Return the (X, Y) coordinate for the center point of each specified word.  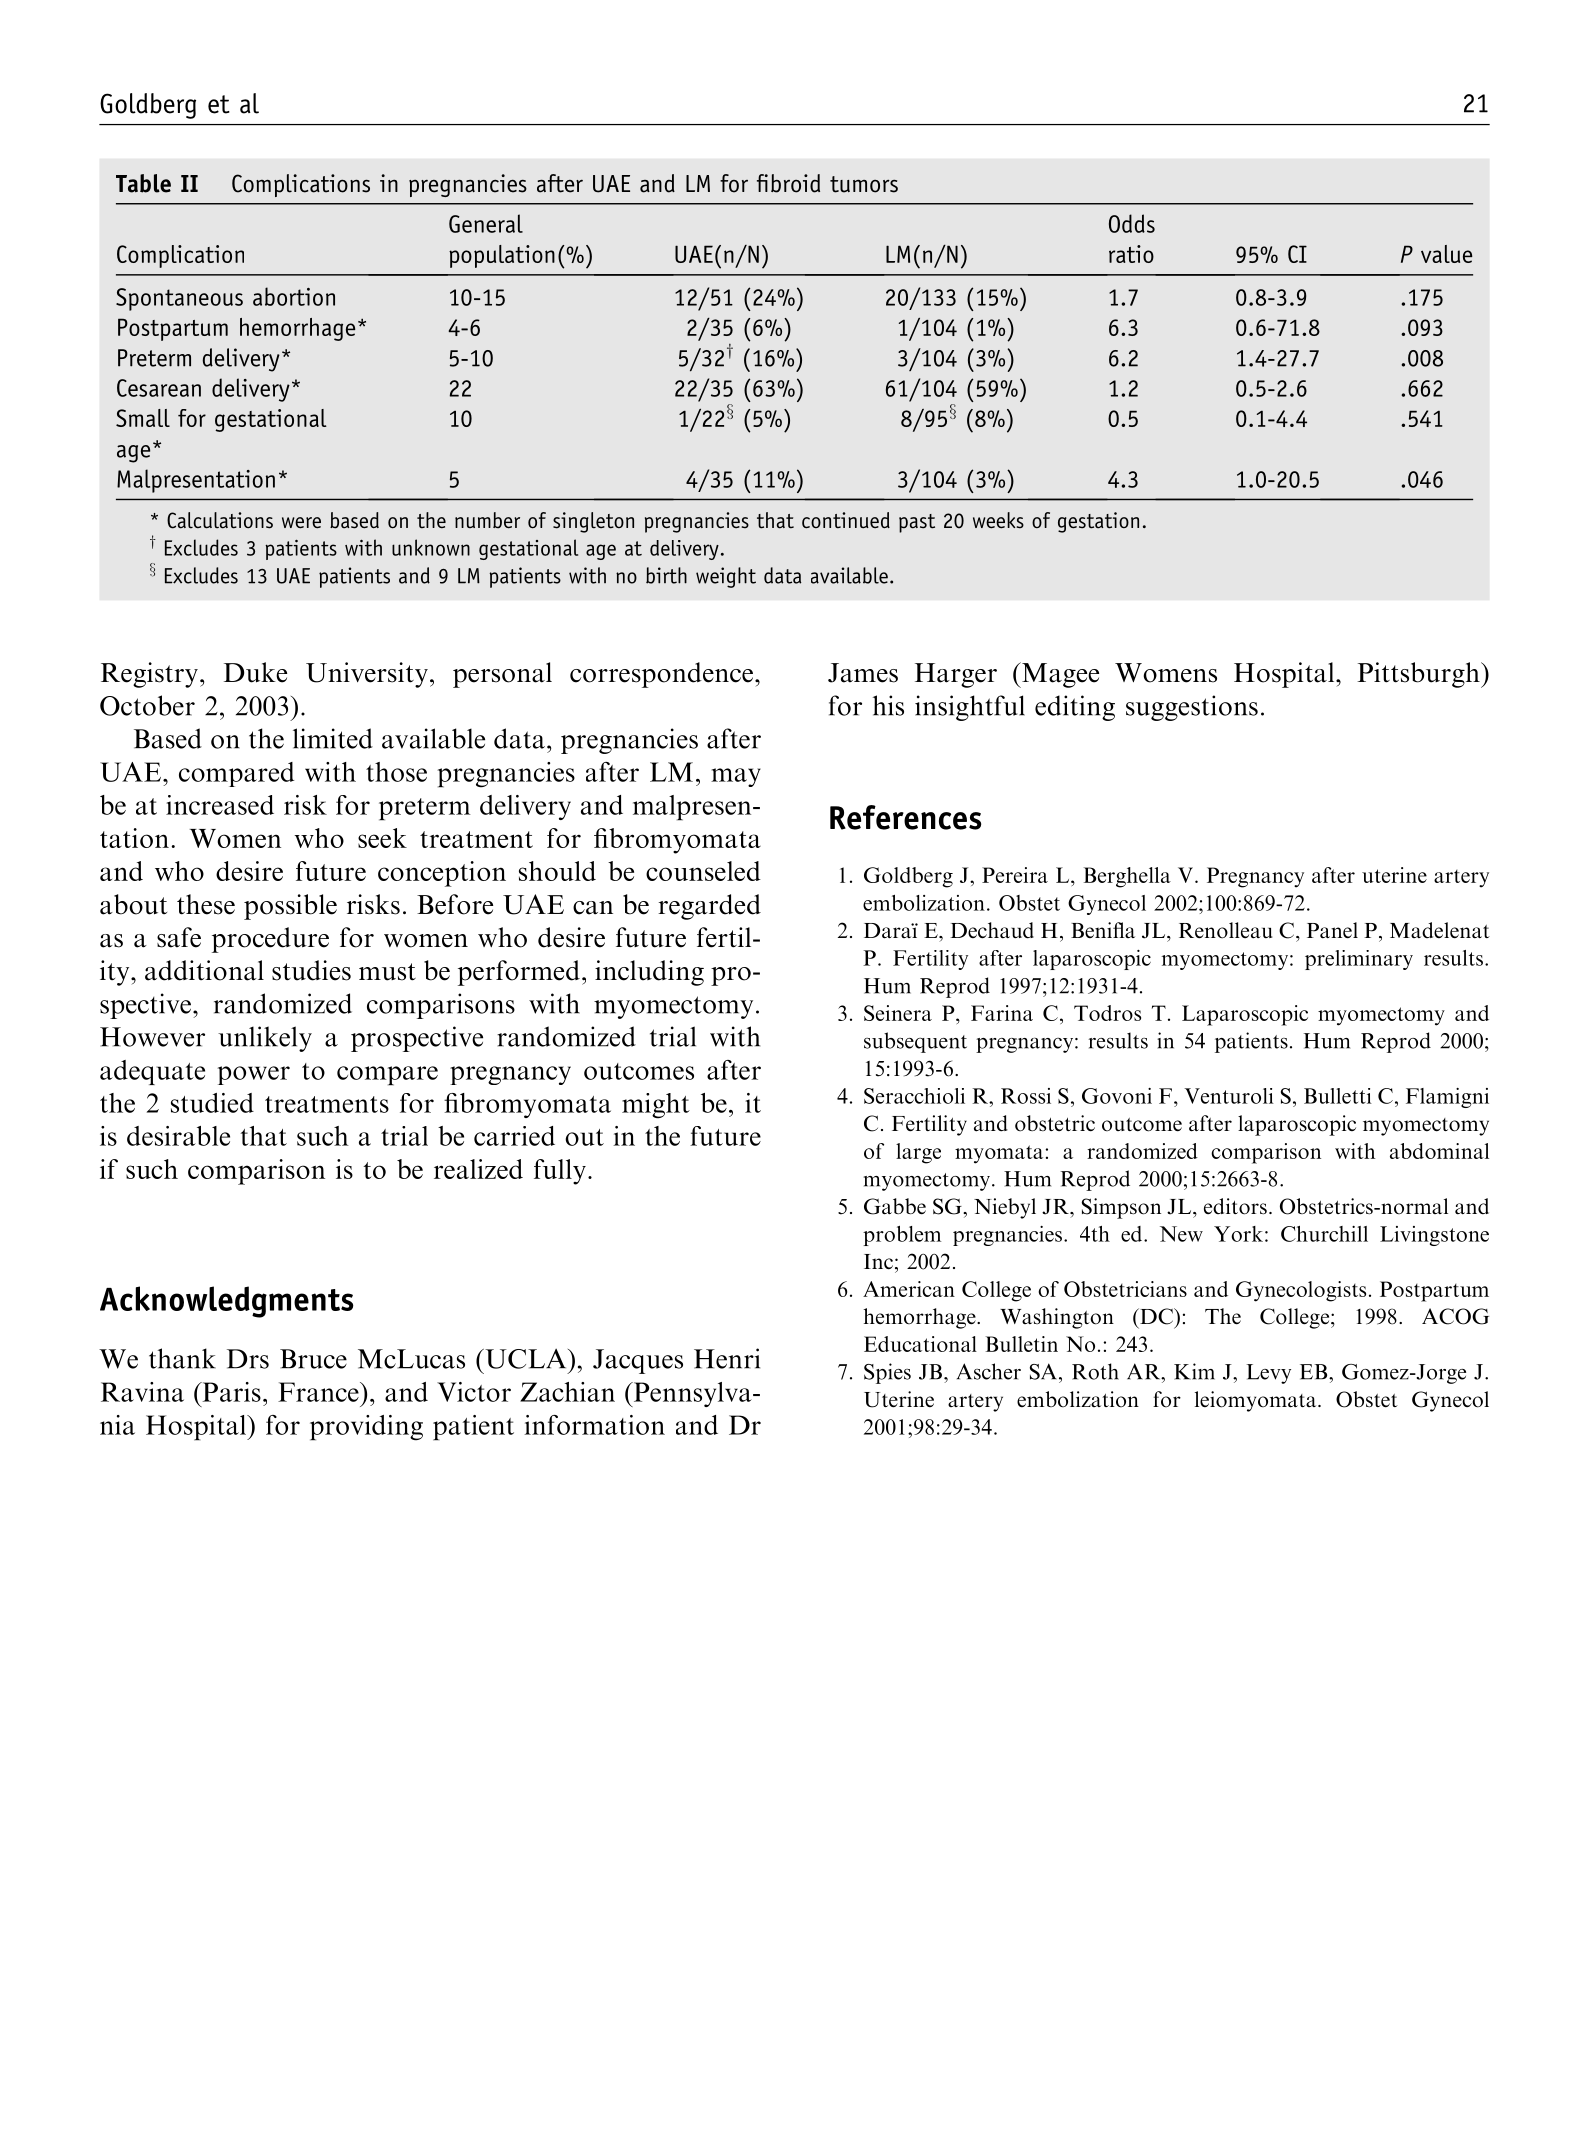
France (319, 1392)
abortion (294, 296)
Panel (1332, 930)
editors (1235, 1206)
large (918, 1153)
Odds (1132, 223)
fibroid (788, 183)
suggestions (1192, 708)
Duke (255, 672)
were (301, 523)
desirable (178, 1136)
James (863, 673)
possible (290, 907)
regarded (709, 907)
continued (846, 520)
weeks (998, 520)
